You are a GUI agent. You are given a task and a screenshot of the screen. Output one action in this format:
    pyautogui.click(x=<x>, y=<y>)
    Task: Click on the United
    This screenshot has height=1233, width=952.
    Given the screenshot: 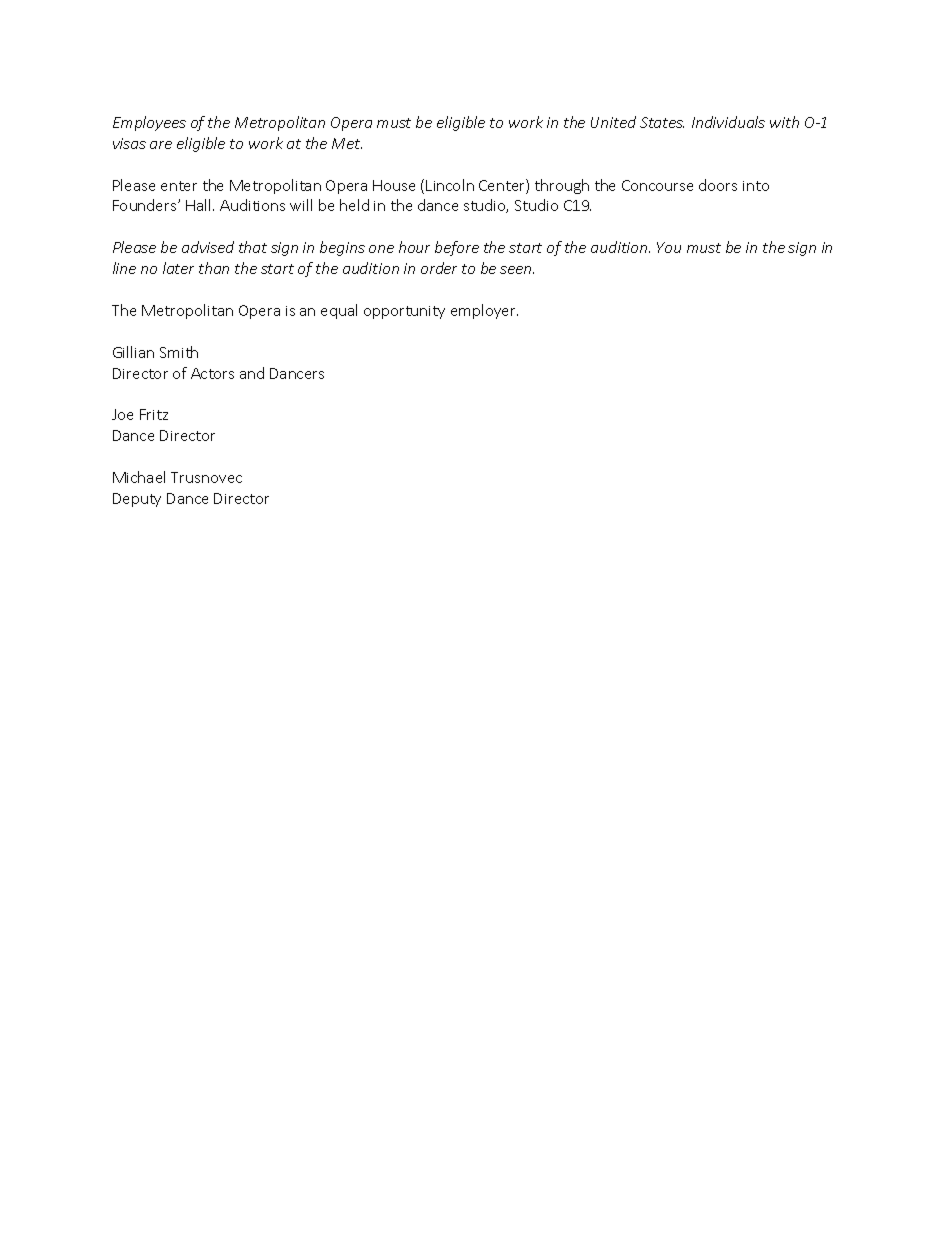 What is the action you would take?
    pyautogui.click(x=613, y=122)
